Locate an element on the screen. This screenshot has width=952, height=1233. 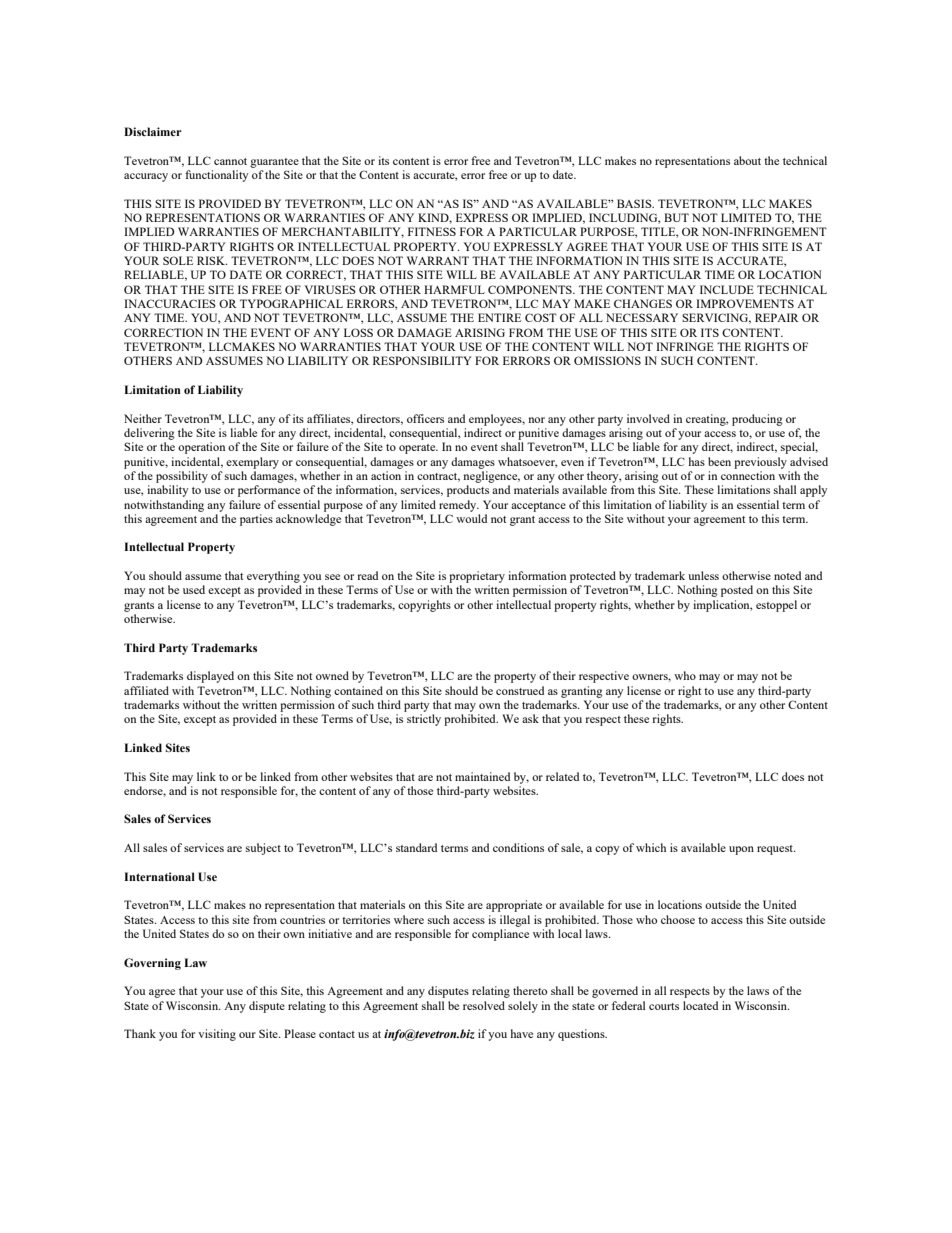
FITNESS is located at coordinates (432, 231).
